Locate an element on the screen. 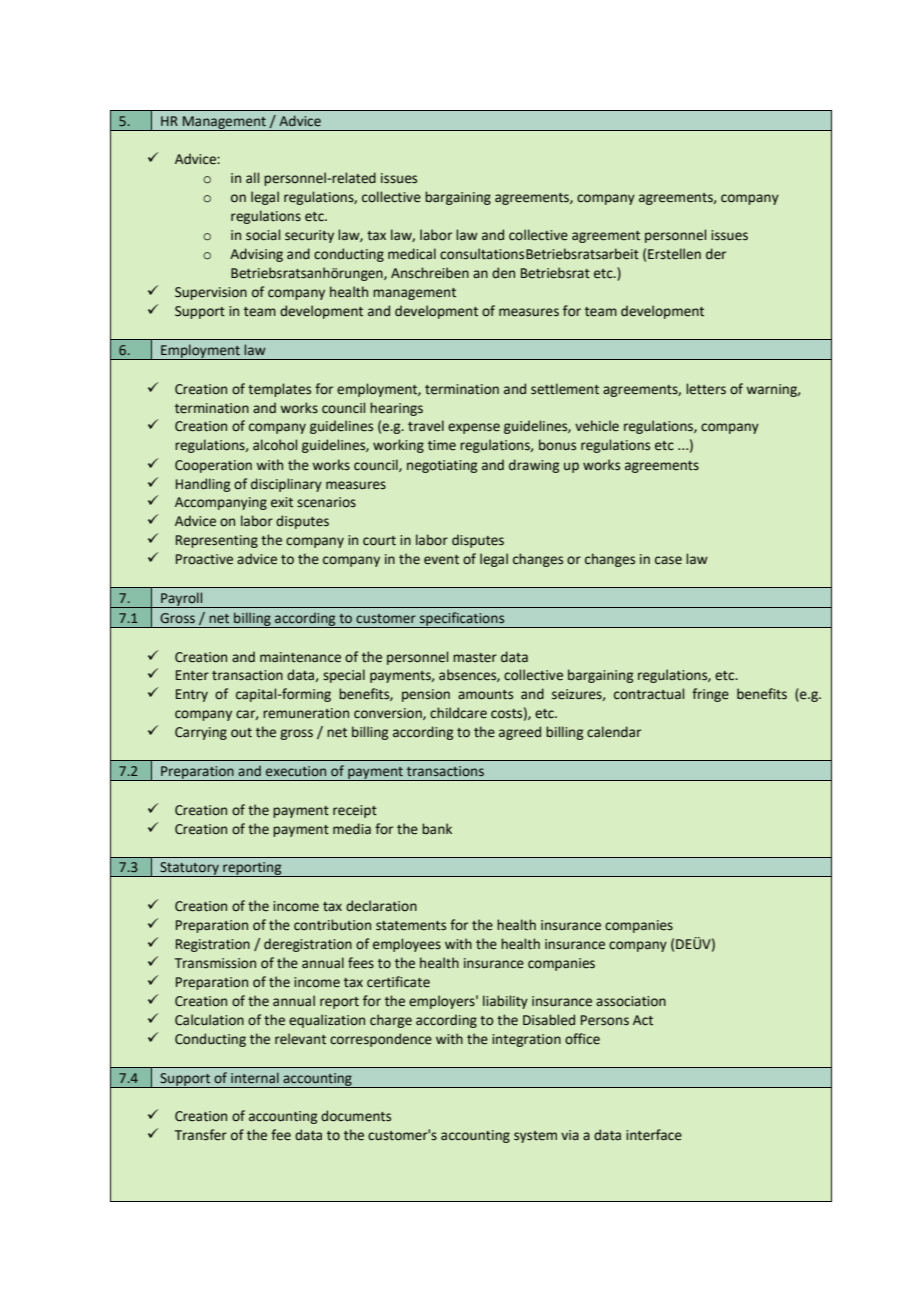  internal is located at coordinates (255, 1077).
